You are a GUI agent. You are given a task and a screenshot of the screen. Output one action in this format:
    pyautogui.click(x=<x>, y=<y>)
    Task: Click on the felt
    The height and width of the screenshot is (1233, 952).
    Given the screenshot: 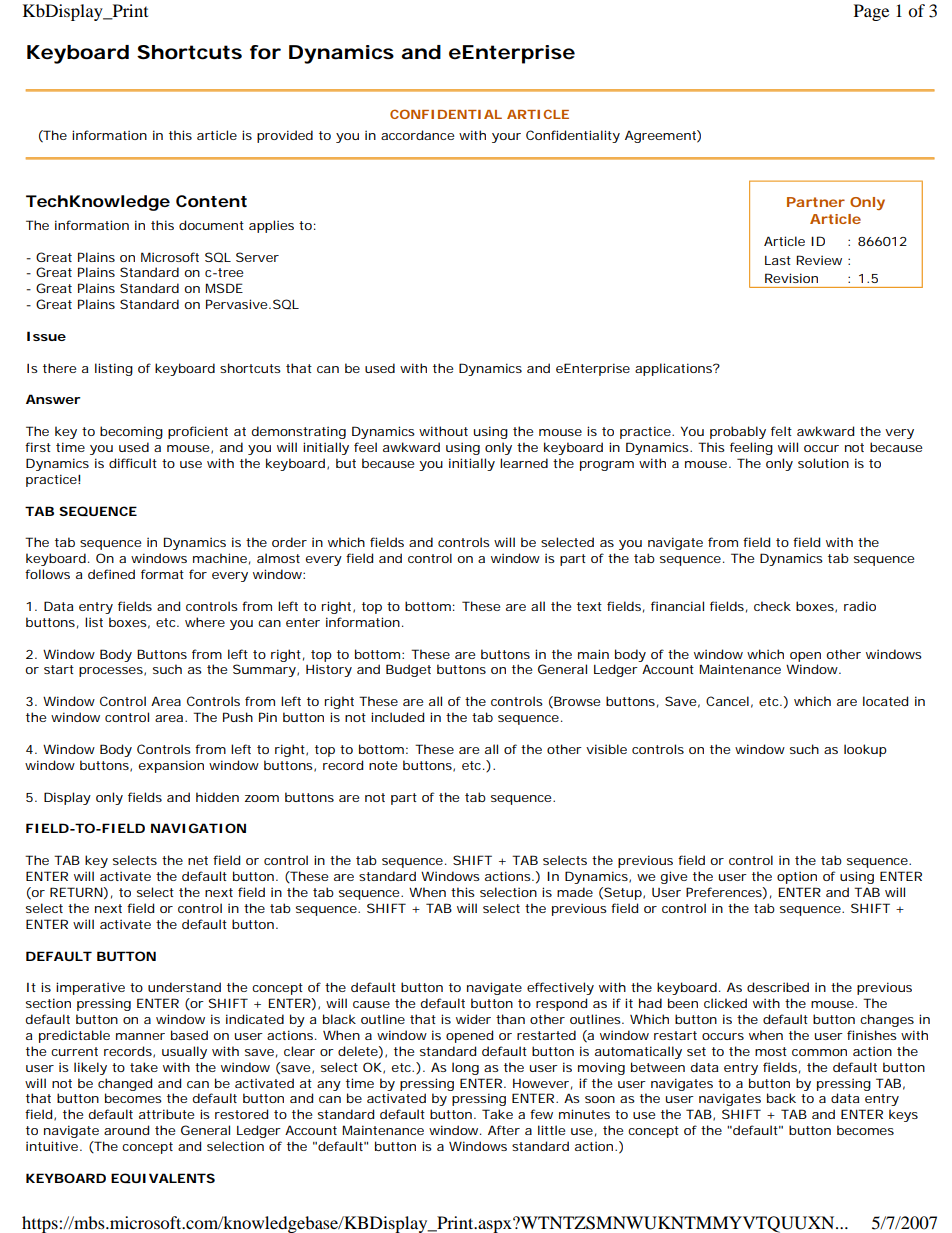 What is the action you would take?
    pyautogui.click(x=781, y=431)
